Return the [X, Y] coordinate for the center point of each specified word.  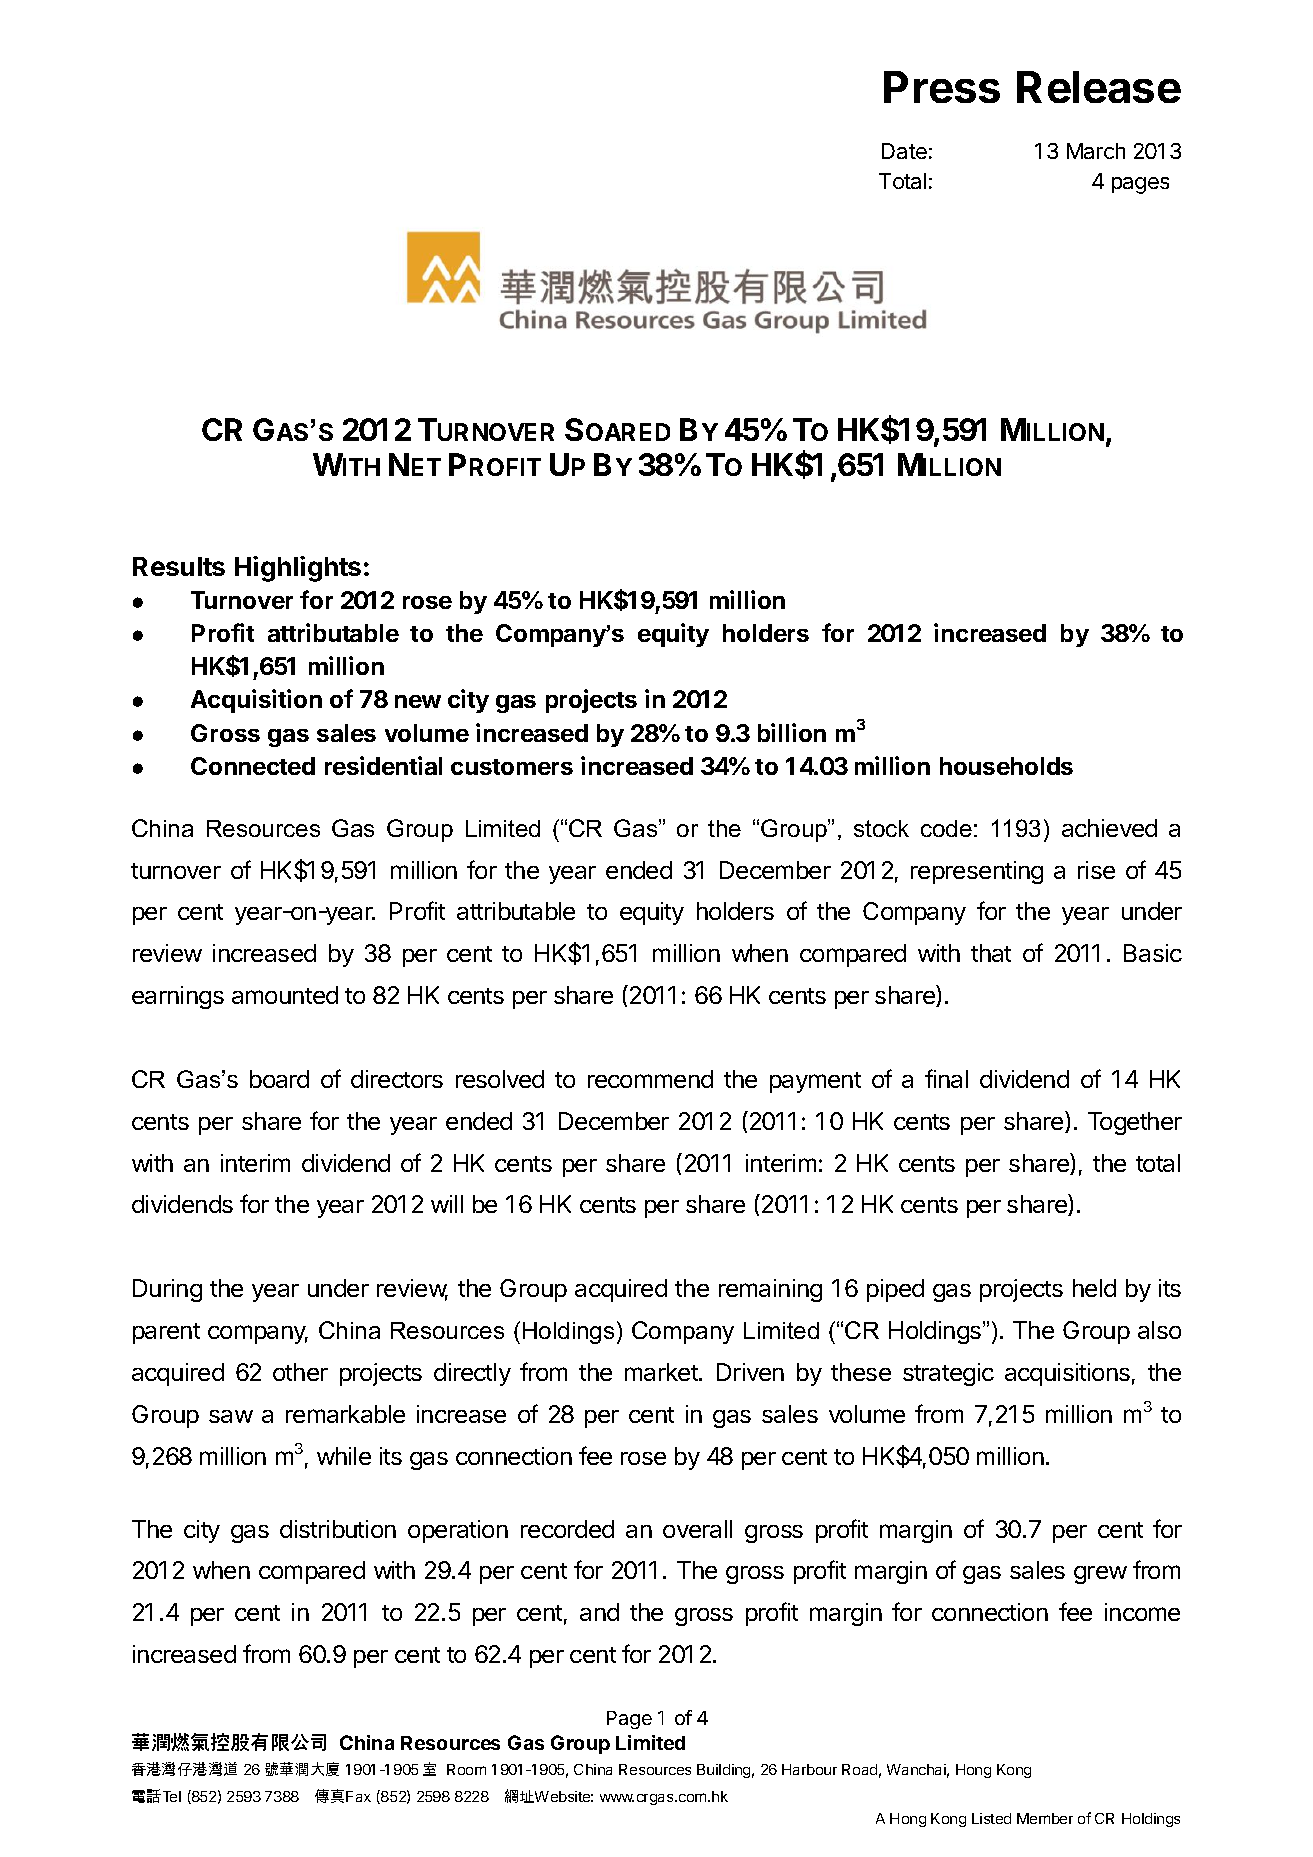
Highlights [298, 569]
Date [904, 151]
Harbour [809, 1769]
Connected [253, 766]
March [1096, 151]
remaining [770, 1290]
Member [1045, 1818]
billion [792, 732]
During [167, 1290]
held [1094, 1288]
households [1006, 766]
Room [466, 1769]
